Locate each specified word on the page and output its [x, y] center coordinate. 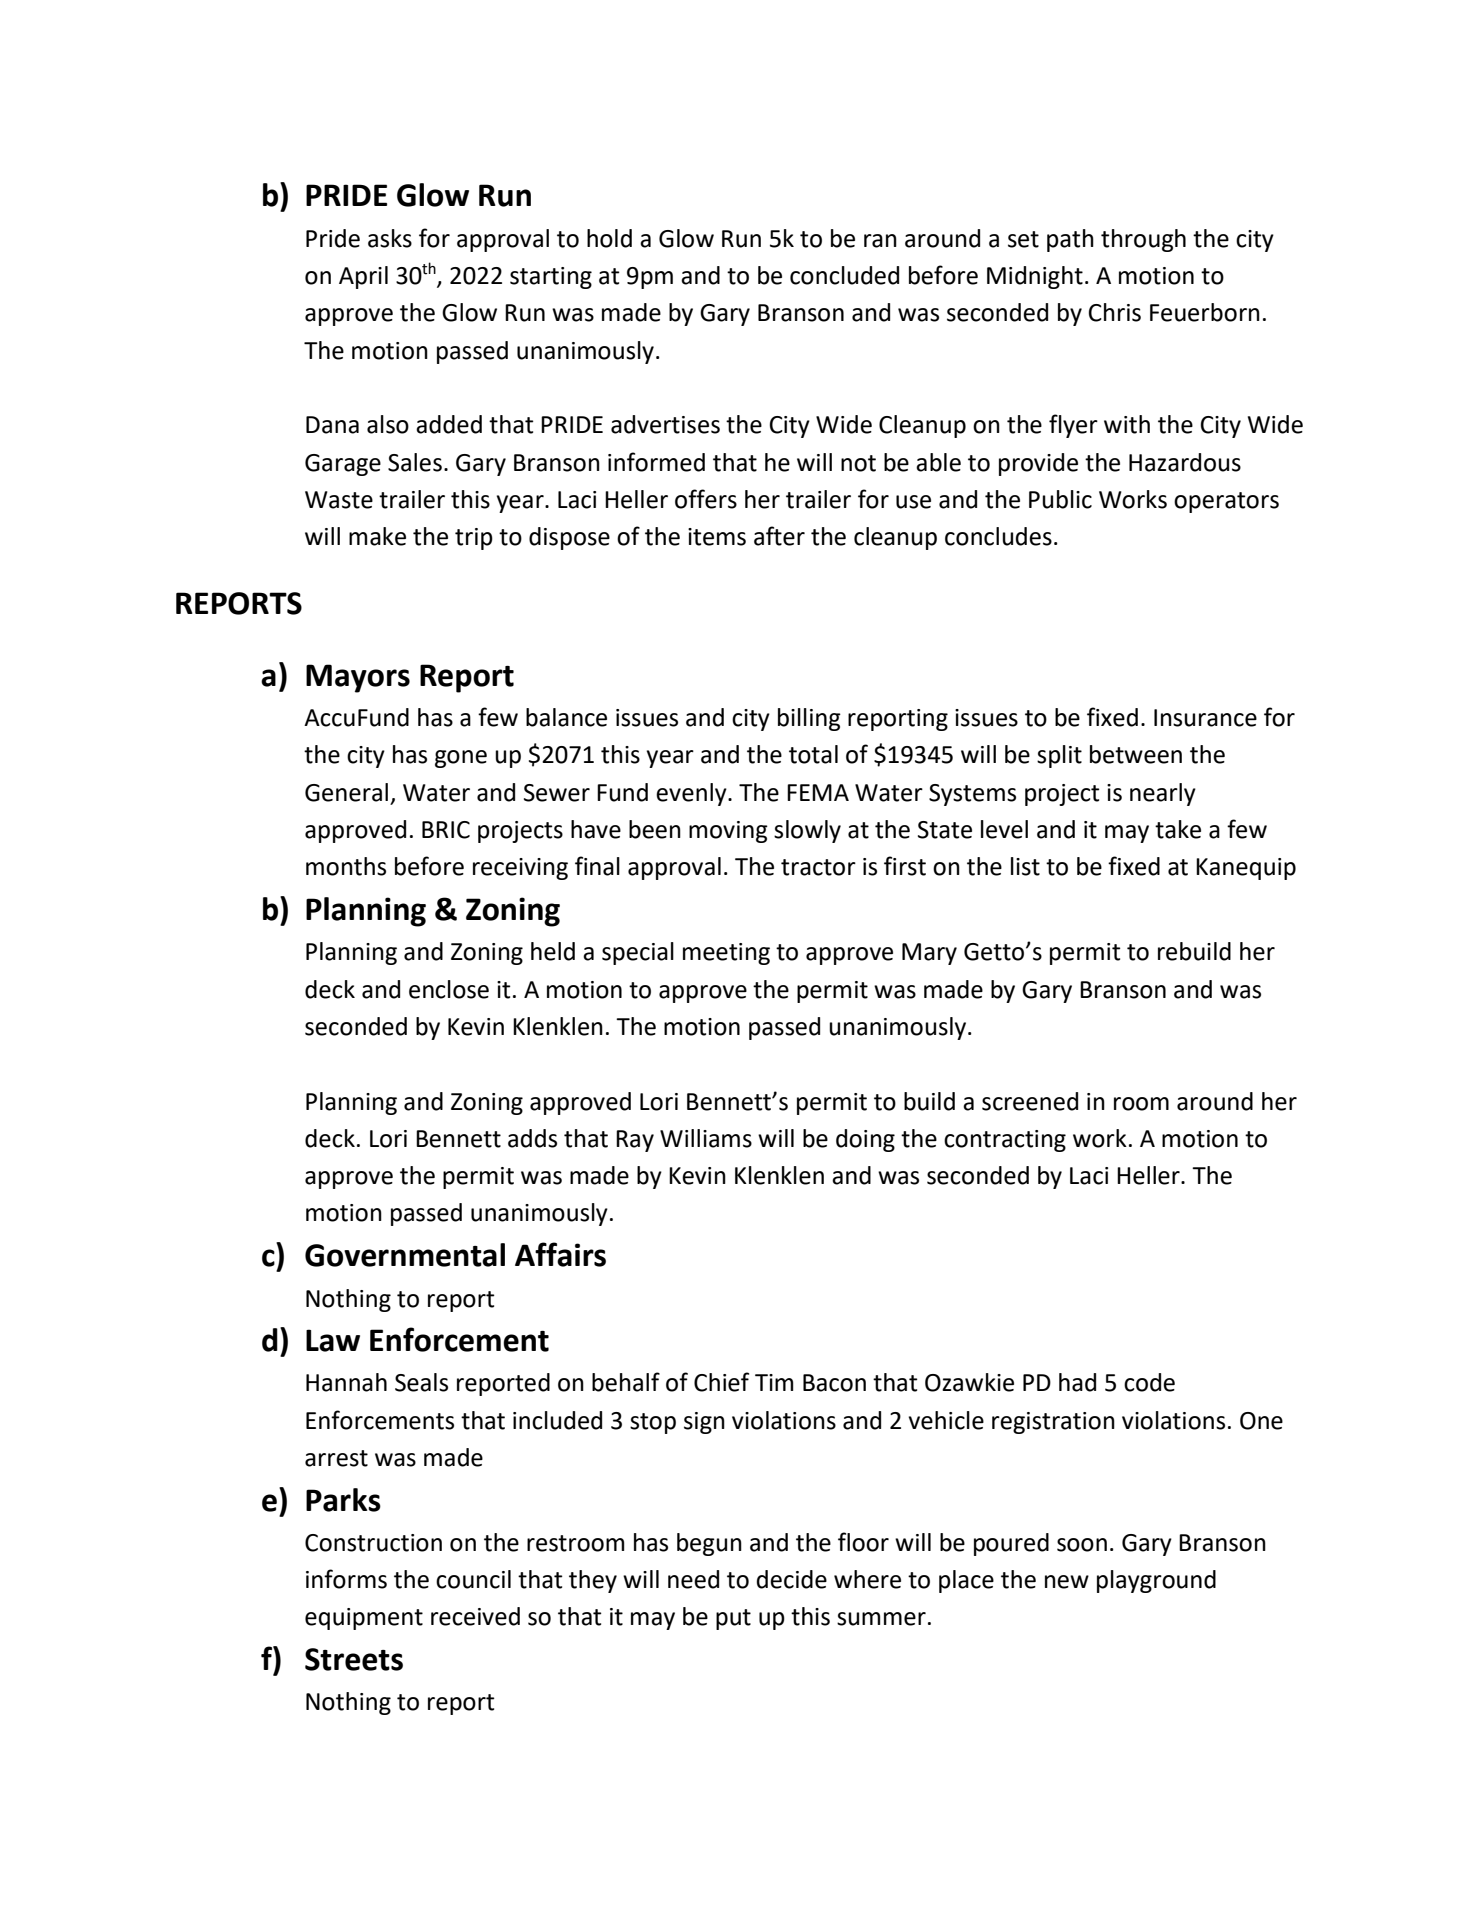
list [1025, 866]
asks [390, 238]
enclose [449, 989]
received [475, 1616]
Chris [1115, 312]
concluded [844, 275]
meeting [726, 954]
